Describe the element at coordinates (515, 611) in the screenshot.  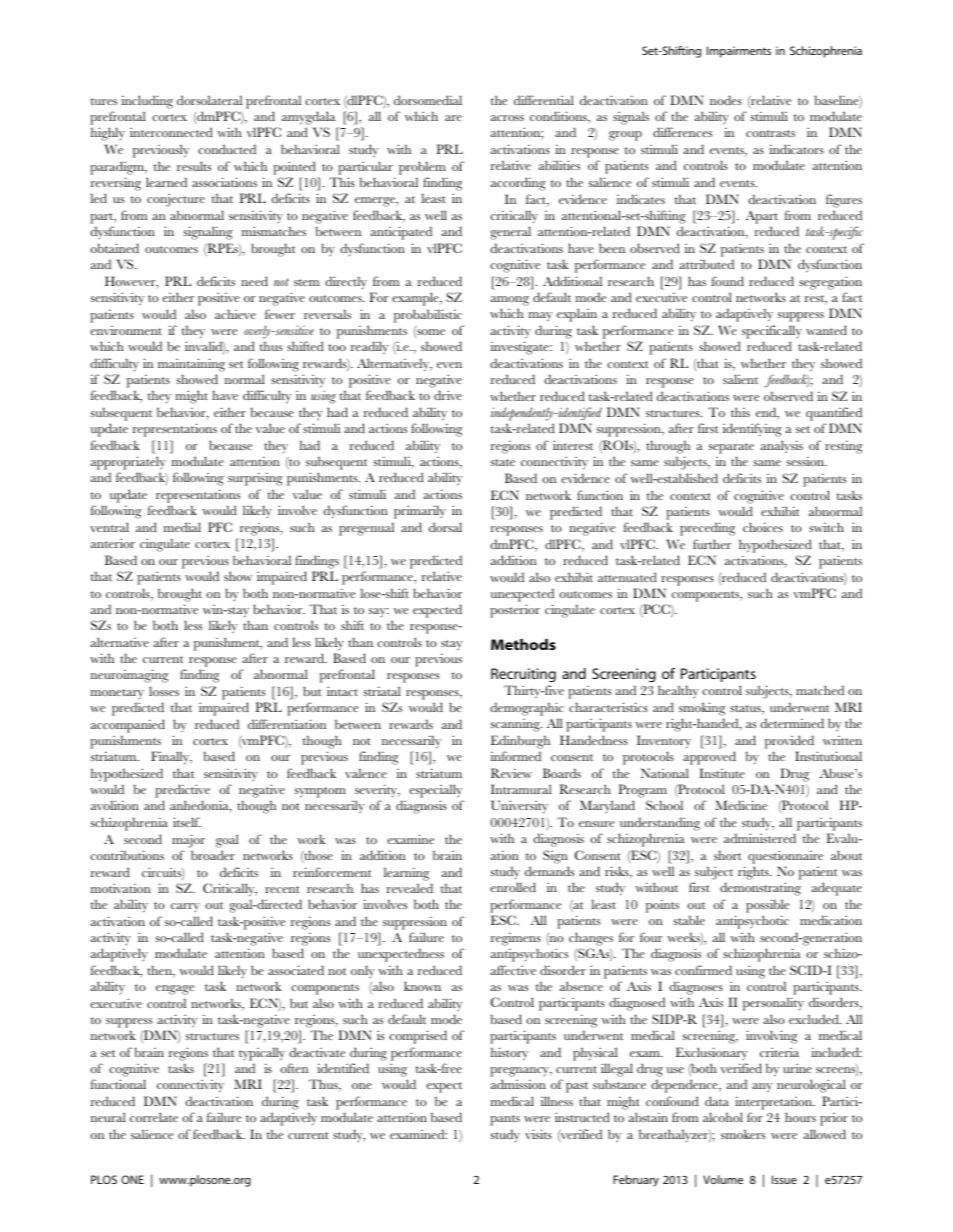
I see `posterior` at that location.
